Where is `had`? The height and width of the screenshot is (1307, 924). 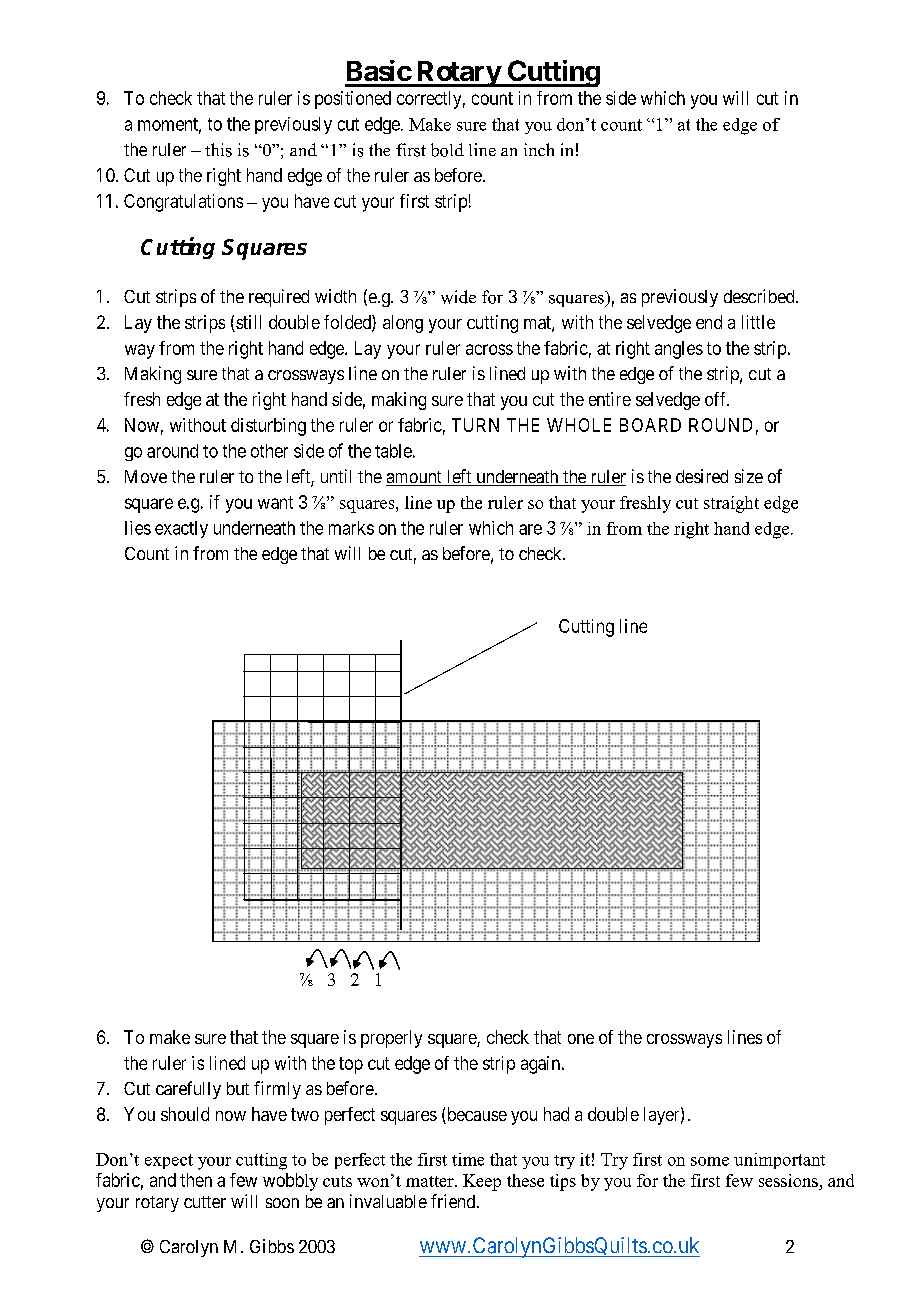
had is located at coordinates (556, 1114).
